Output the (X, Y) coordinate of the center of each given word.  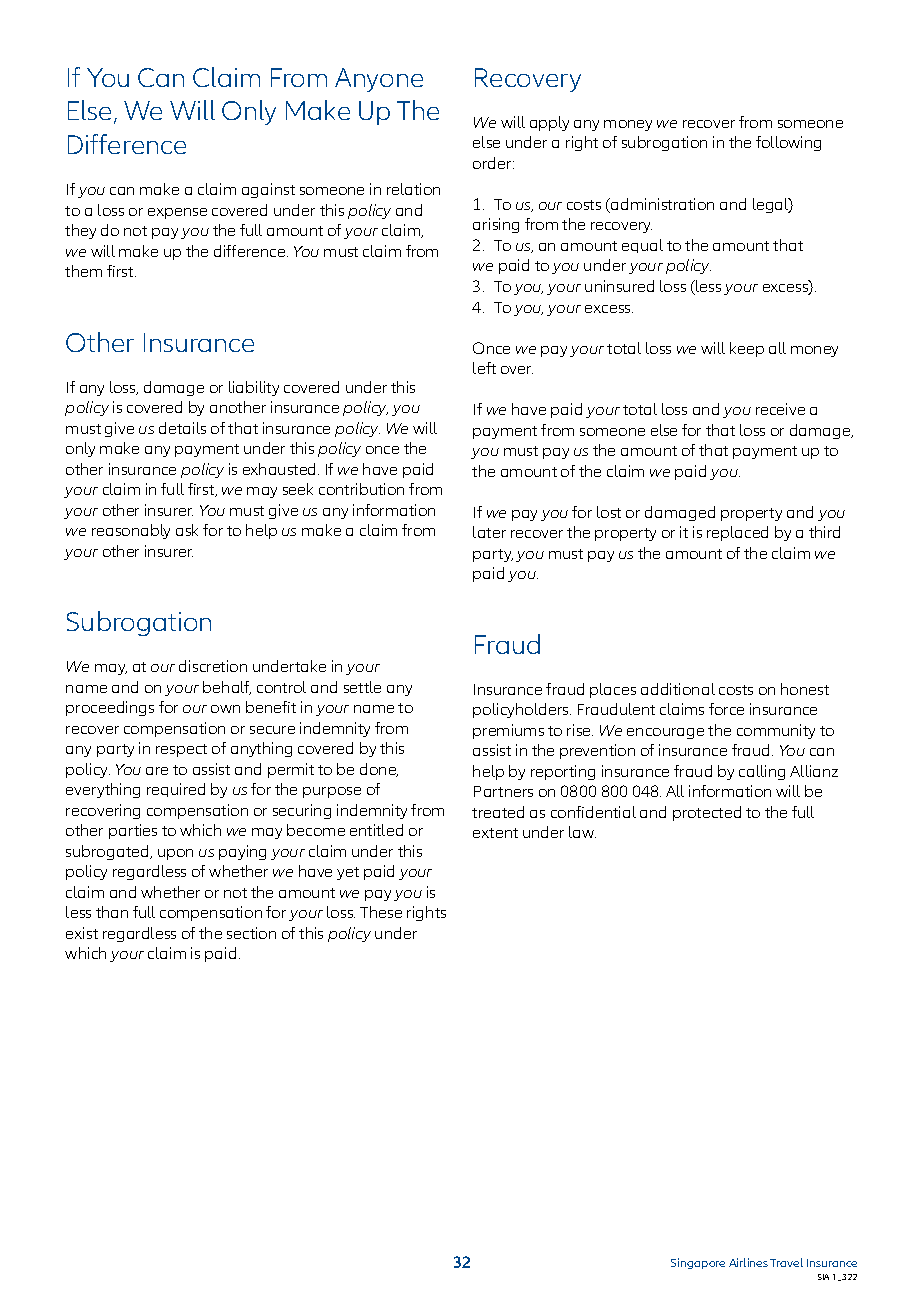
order (493, 163)
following (788, 143)
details (182, 428)
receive (780, 409)
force (726, 709)
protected (707, 813)
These (381, 912)
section (251, 933)
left (484, 368)
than (112, 912)
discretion (213, 666)
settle (362, 687)
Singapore (698, 1263)
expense (177, 213)
